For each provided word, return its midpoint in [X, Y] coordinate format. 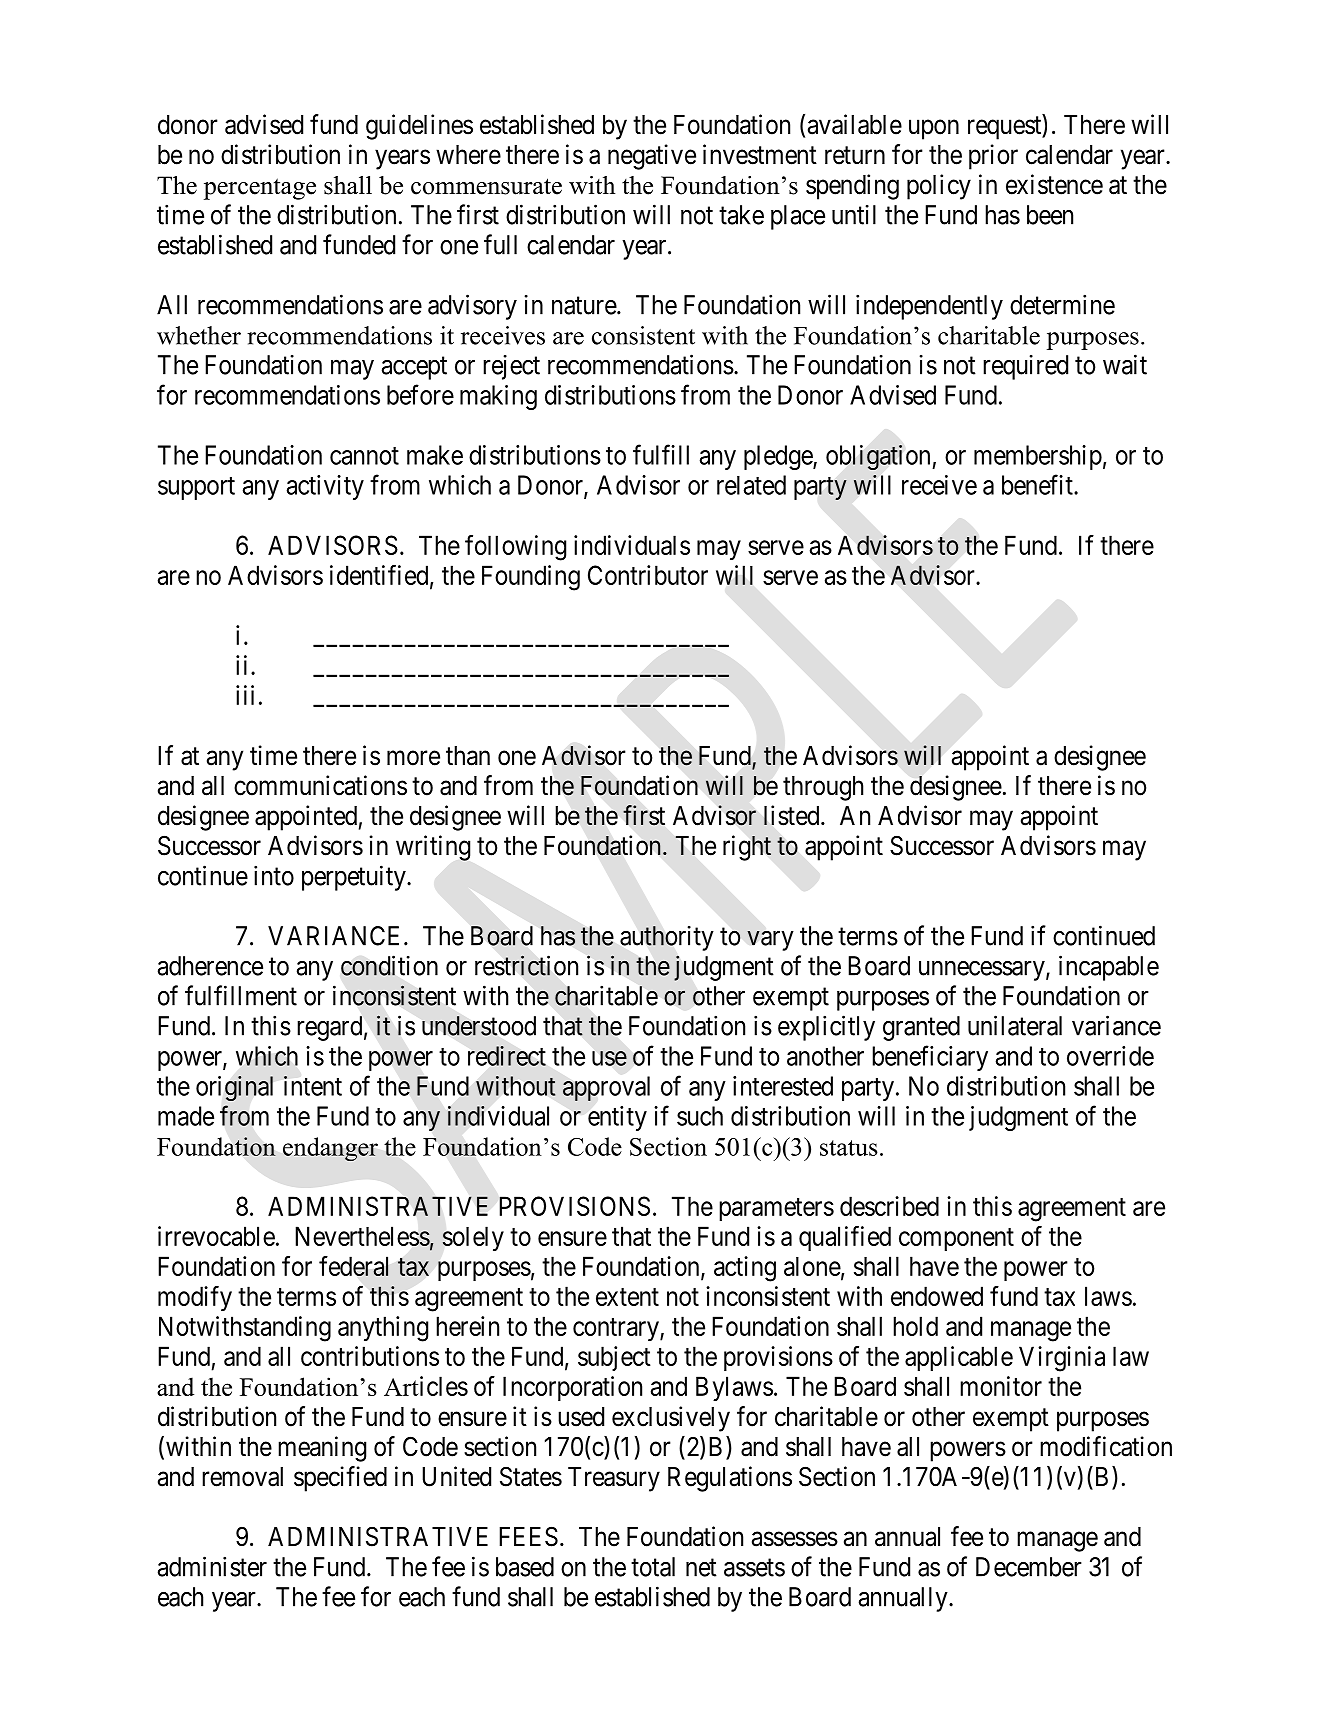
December [1029, 1567]
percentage [260, 189]
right [747, 848]
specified [340, 1479]
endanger [330, 1149]
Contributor [648, 575]
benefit [1038, 484]
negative [652, 157]
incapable [1109, 968]
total [653, 1567]
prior [993, 157]
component [956, 1239]
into [274, 875]
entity [617, 1118]
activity [325, 487]
